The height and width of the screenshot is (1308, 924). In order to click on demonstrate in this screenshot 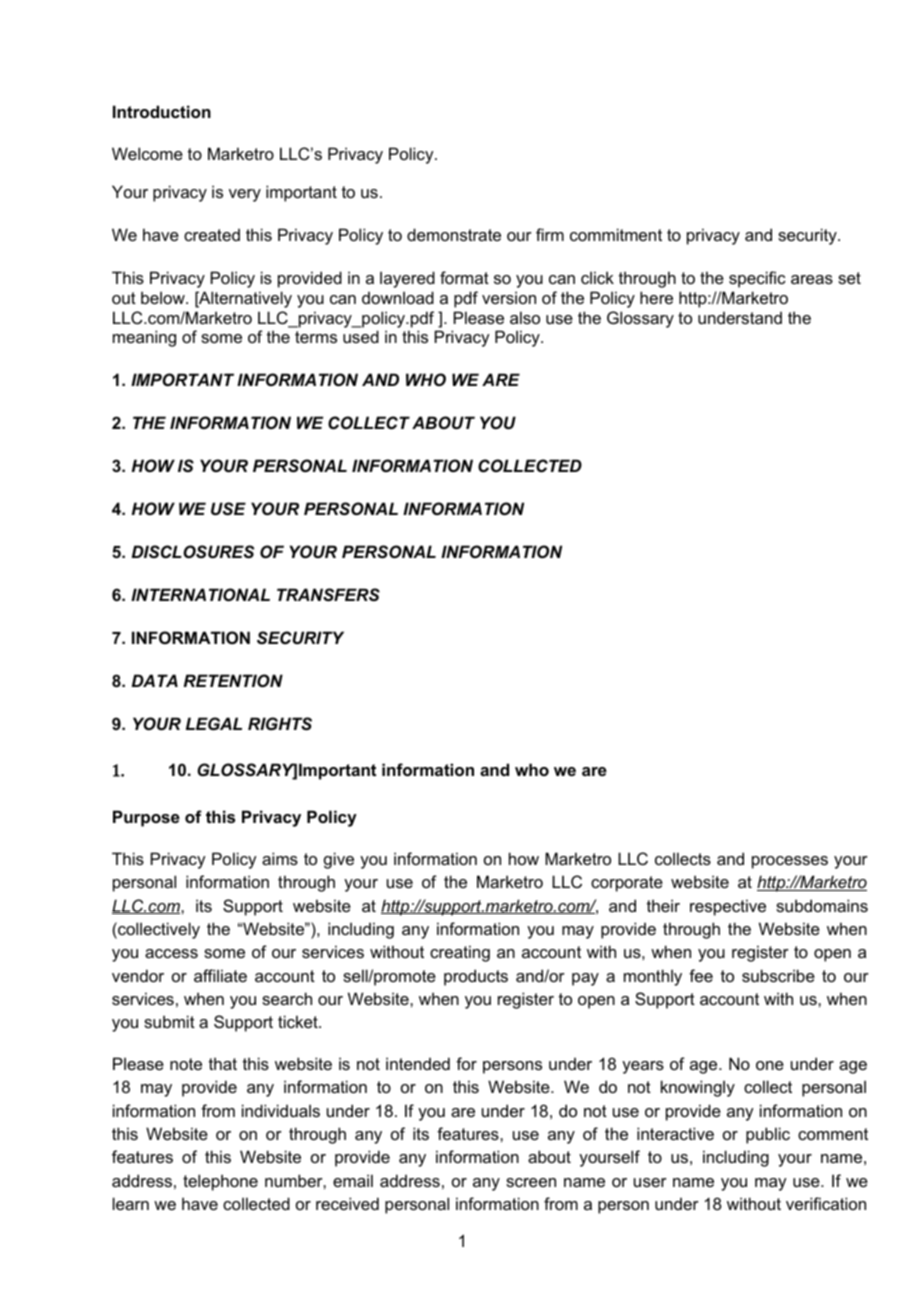, I will do `click(454, 234)`.
